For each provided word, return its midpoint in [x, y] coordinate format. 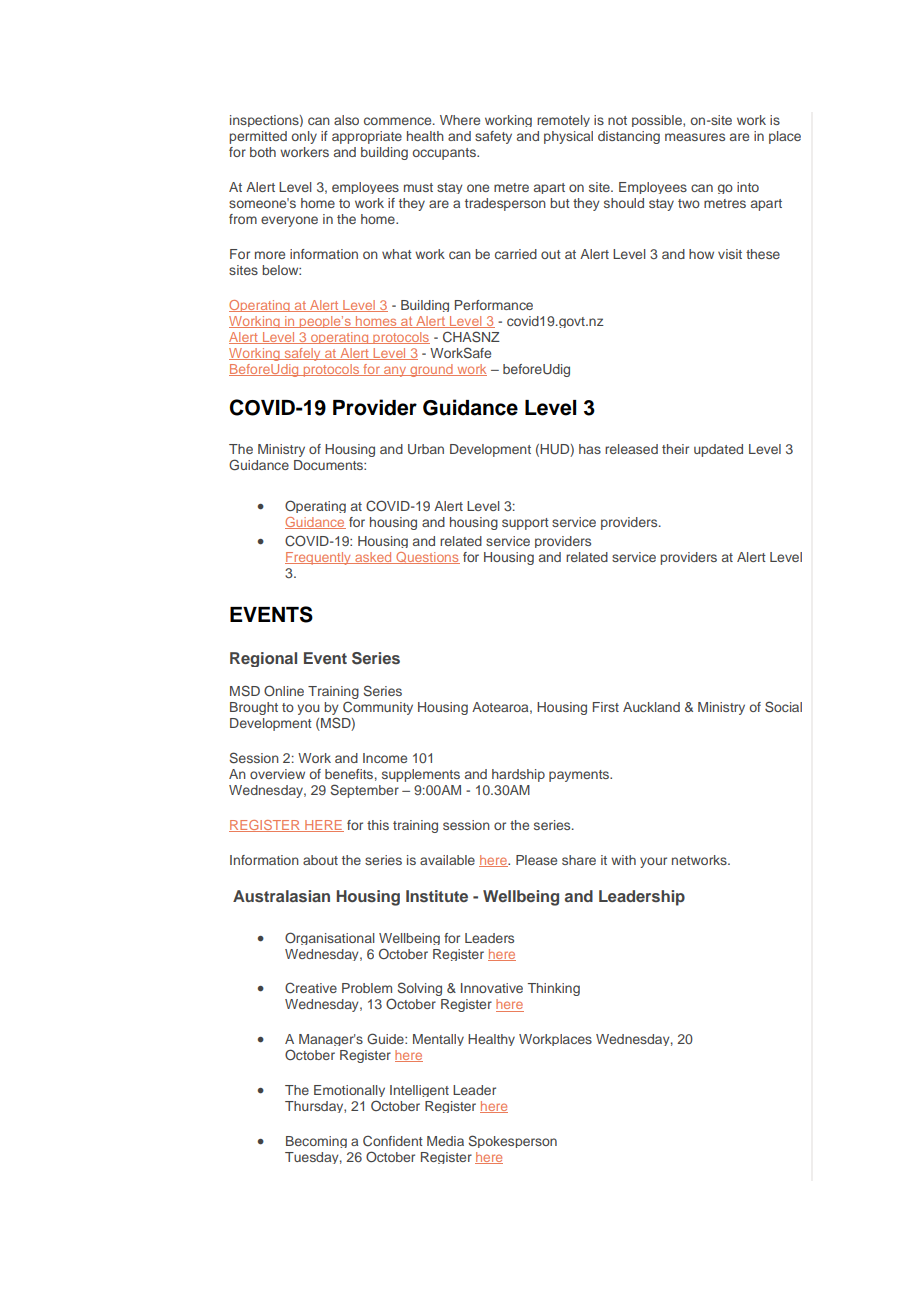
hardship [518, 775]
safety [493, 137]
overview [277, 774]
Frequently [319, 558]
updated [718, 450]
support [525, 524]
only [304, 137]
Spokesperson [512, 1141]
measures [695, 137]
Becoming [316, 1142]
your [653, 862]
